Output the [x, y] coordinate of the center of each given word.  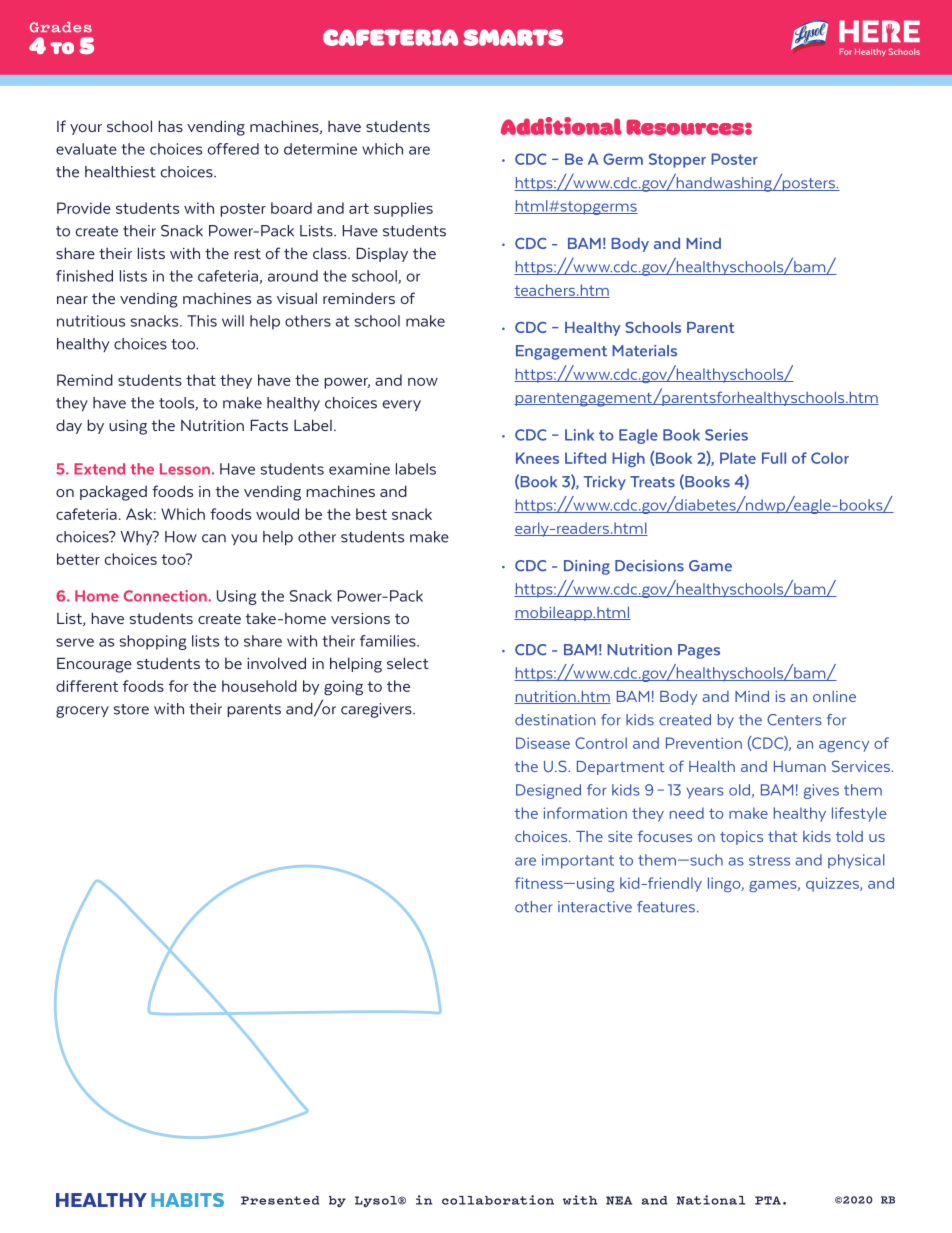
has [170, 126]
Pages [699, 651]
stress [769, 860]
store [131, 709]
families [389, 641]
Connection [166, 596]
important [578, 861]
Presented [280, 1200]
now [423, 382]
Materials [644, 351]
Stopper [677, 160]
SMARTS [513, 37]
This [202, 321]
